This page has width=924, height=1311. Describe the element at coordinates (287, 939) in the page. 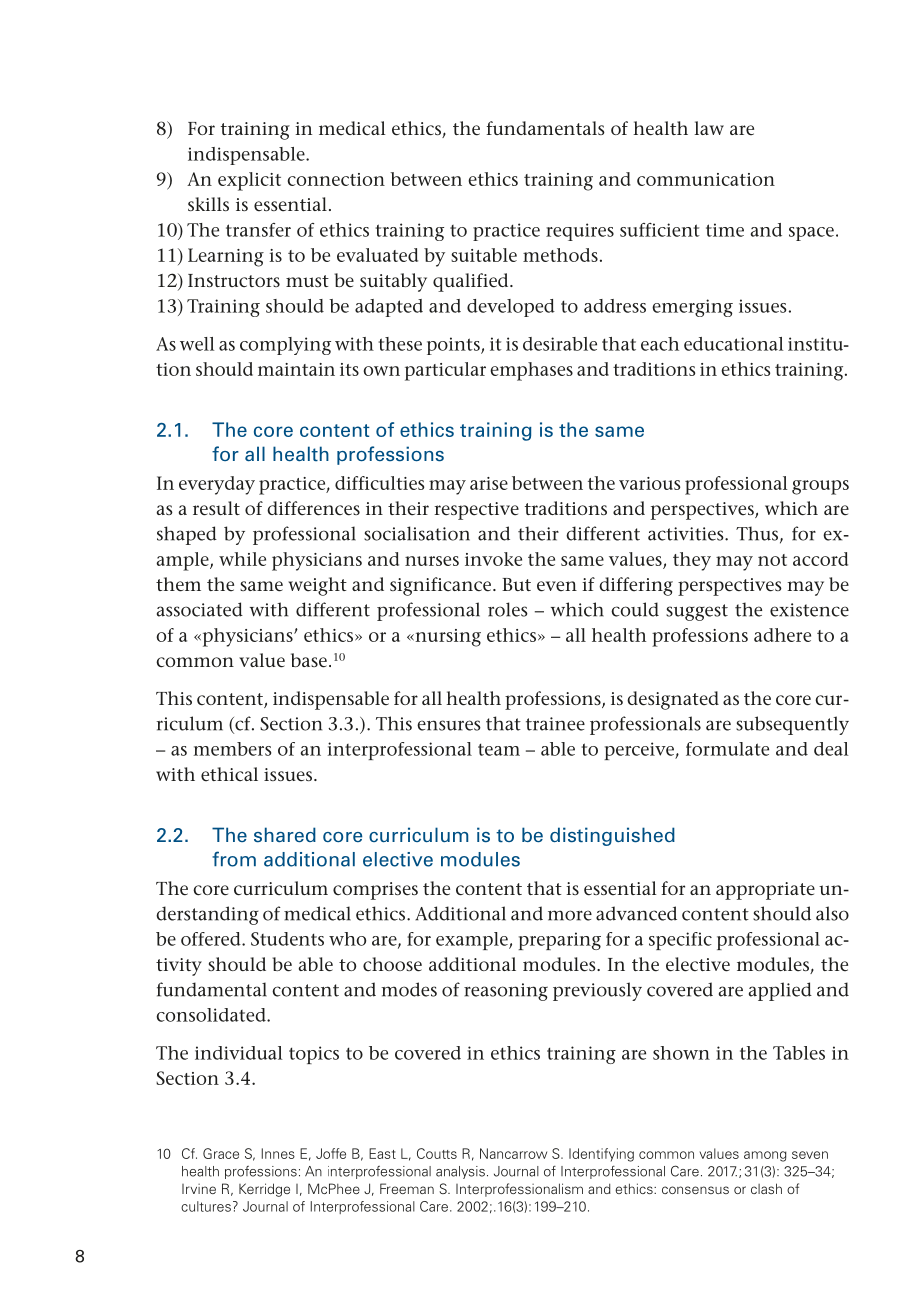

I see `Students` at that location.
